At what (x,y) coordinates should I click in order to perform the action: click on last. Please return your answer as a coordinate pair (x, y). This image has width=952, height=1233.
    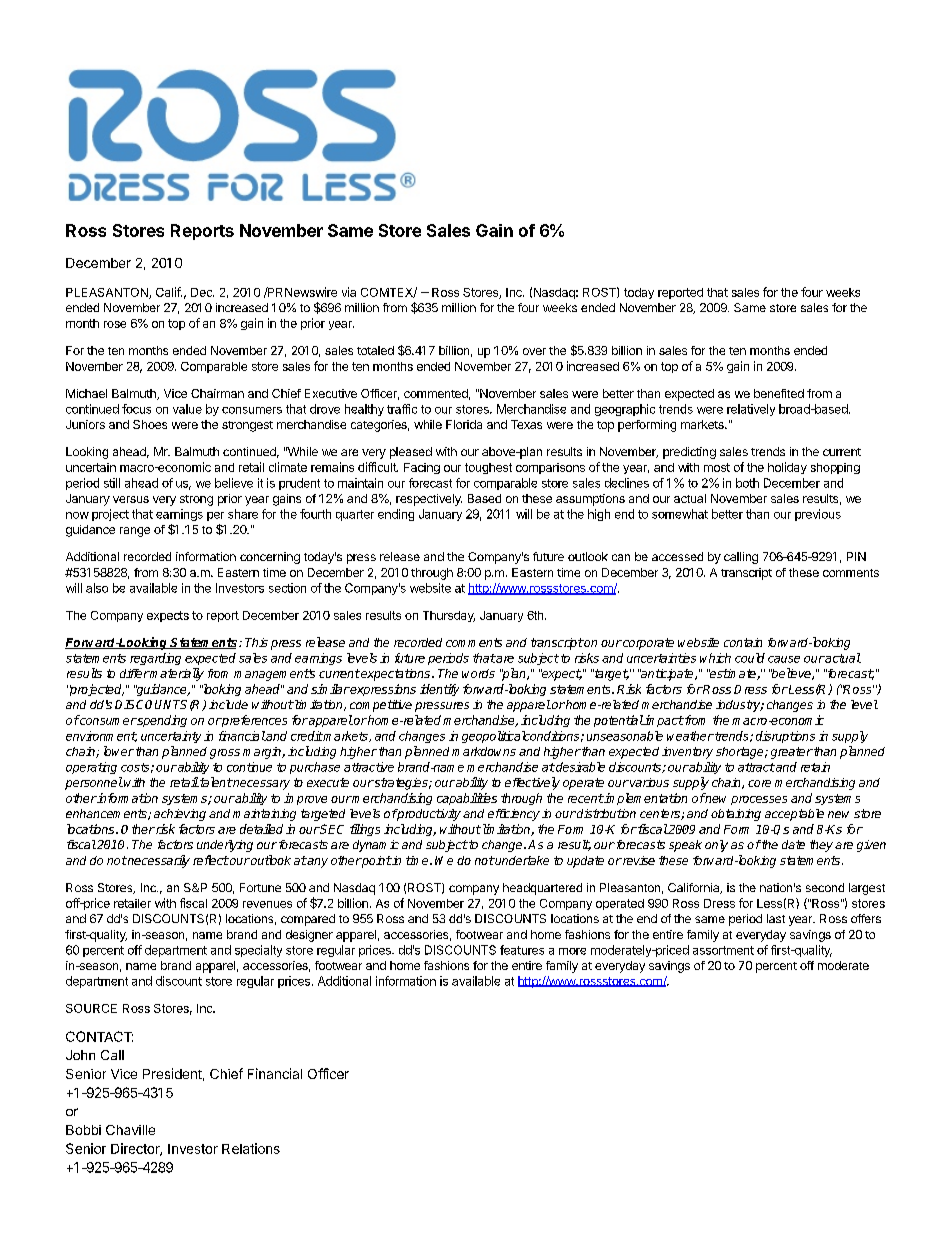
    Looking at the image, I should click on (776, 918).
